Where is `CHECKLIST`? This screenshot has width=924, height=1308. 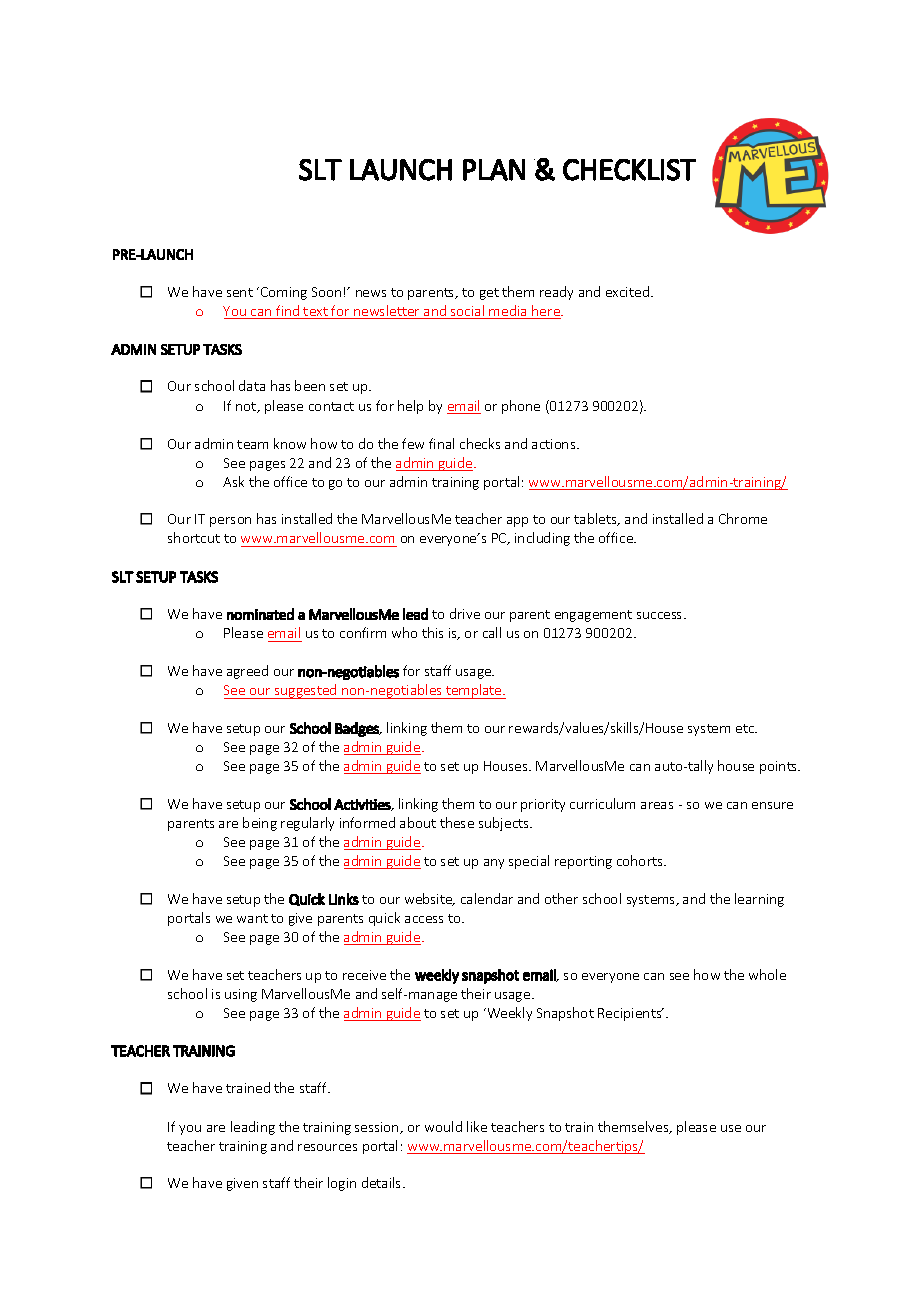
CHECKLIST is located at coordinates (629, 170).
